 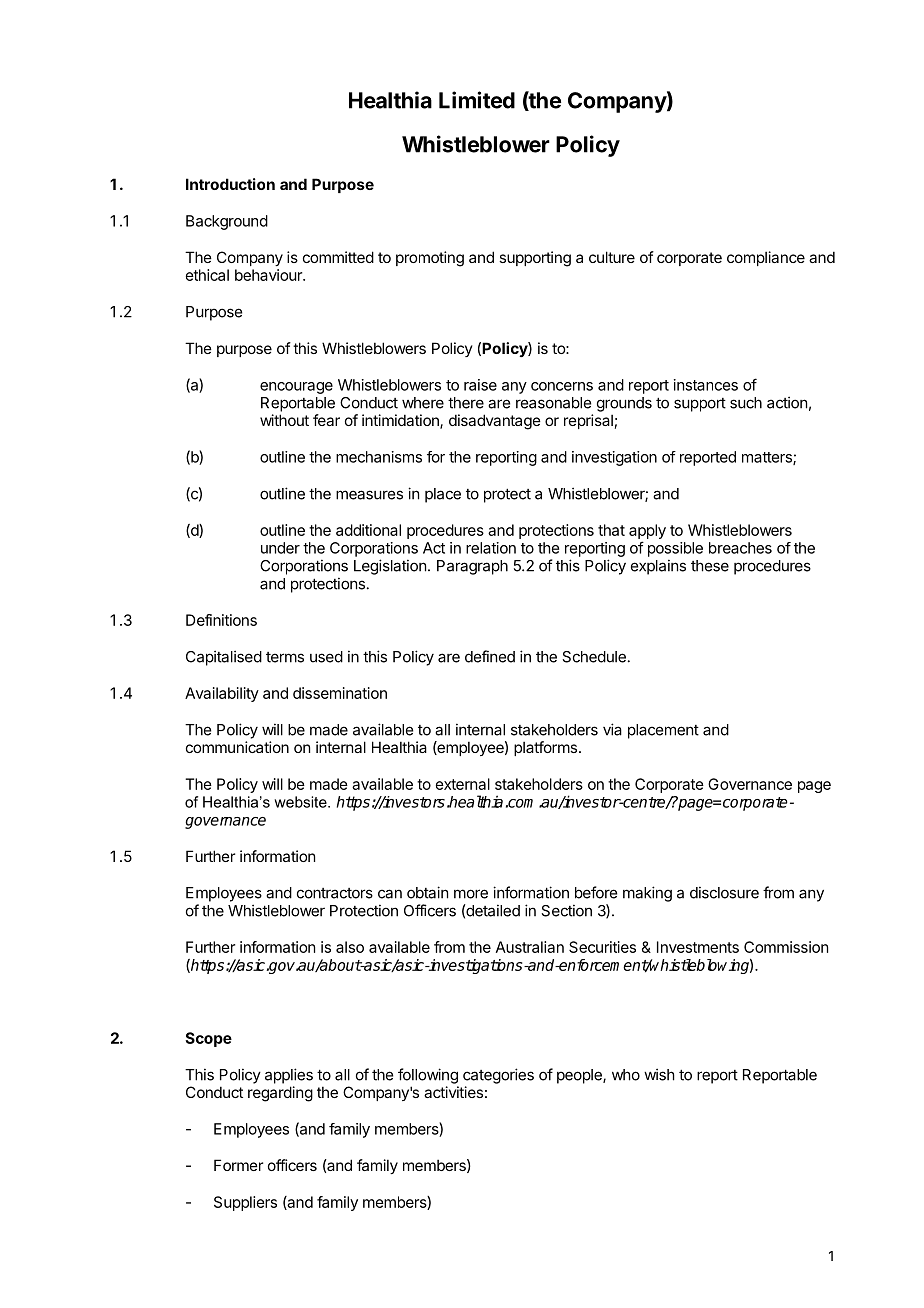 I want to click on instances, so click(x=706, y=385).
